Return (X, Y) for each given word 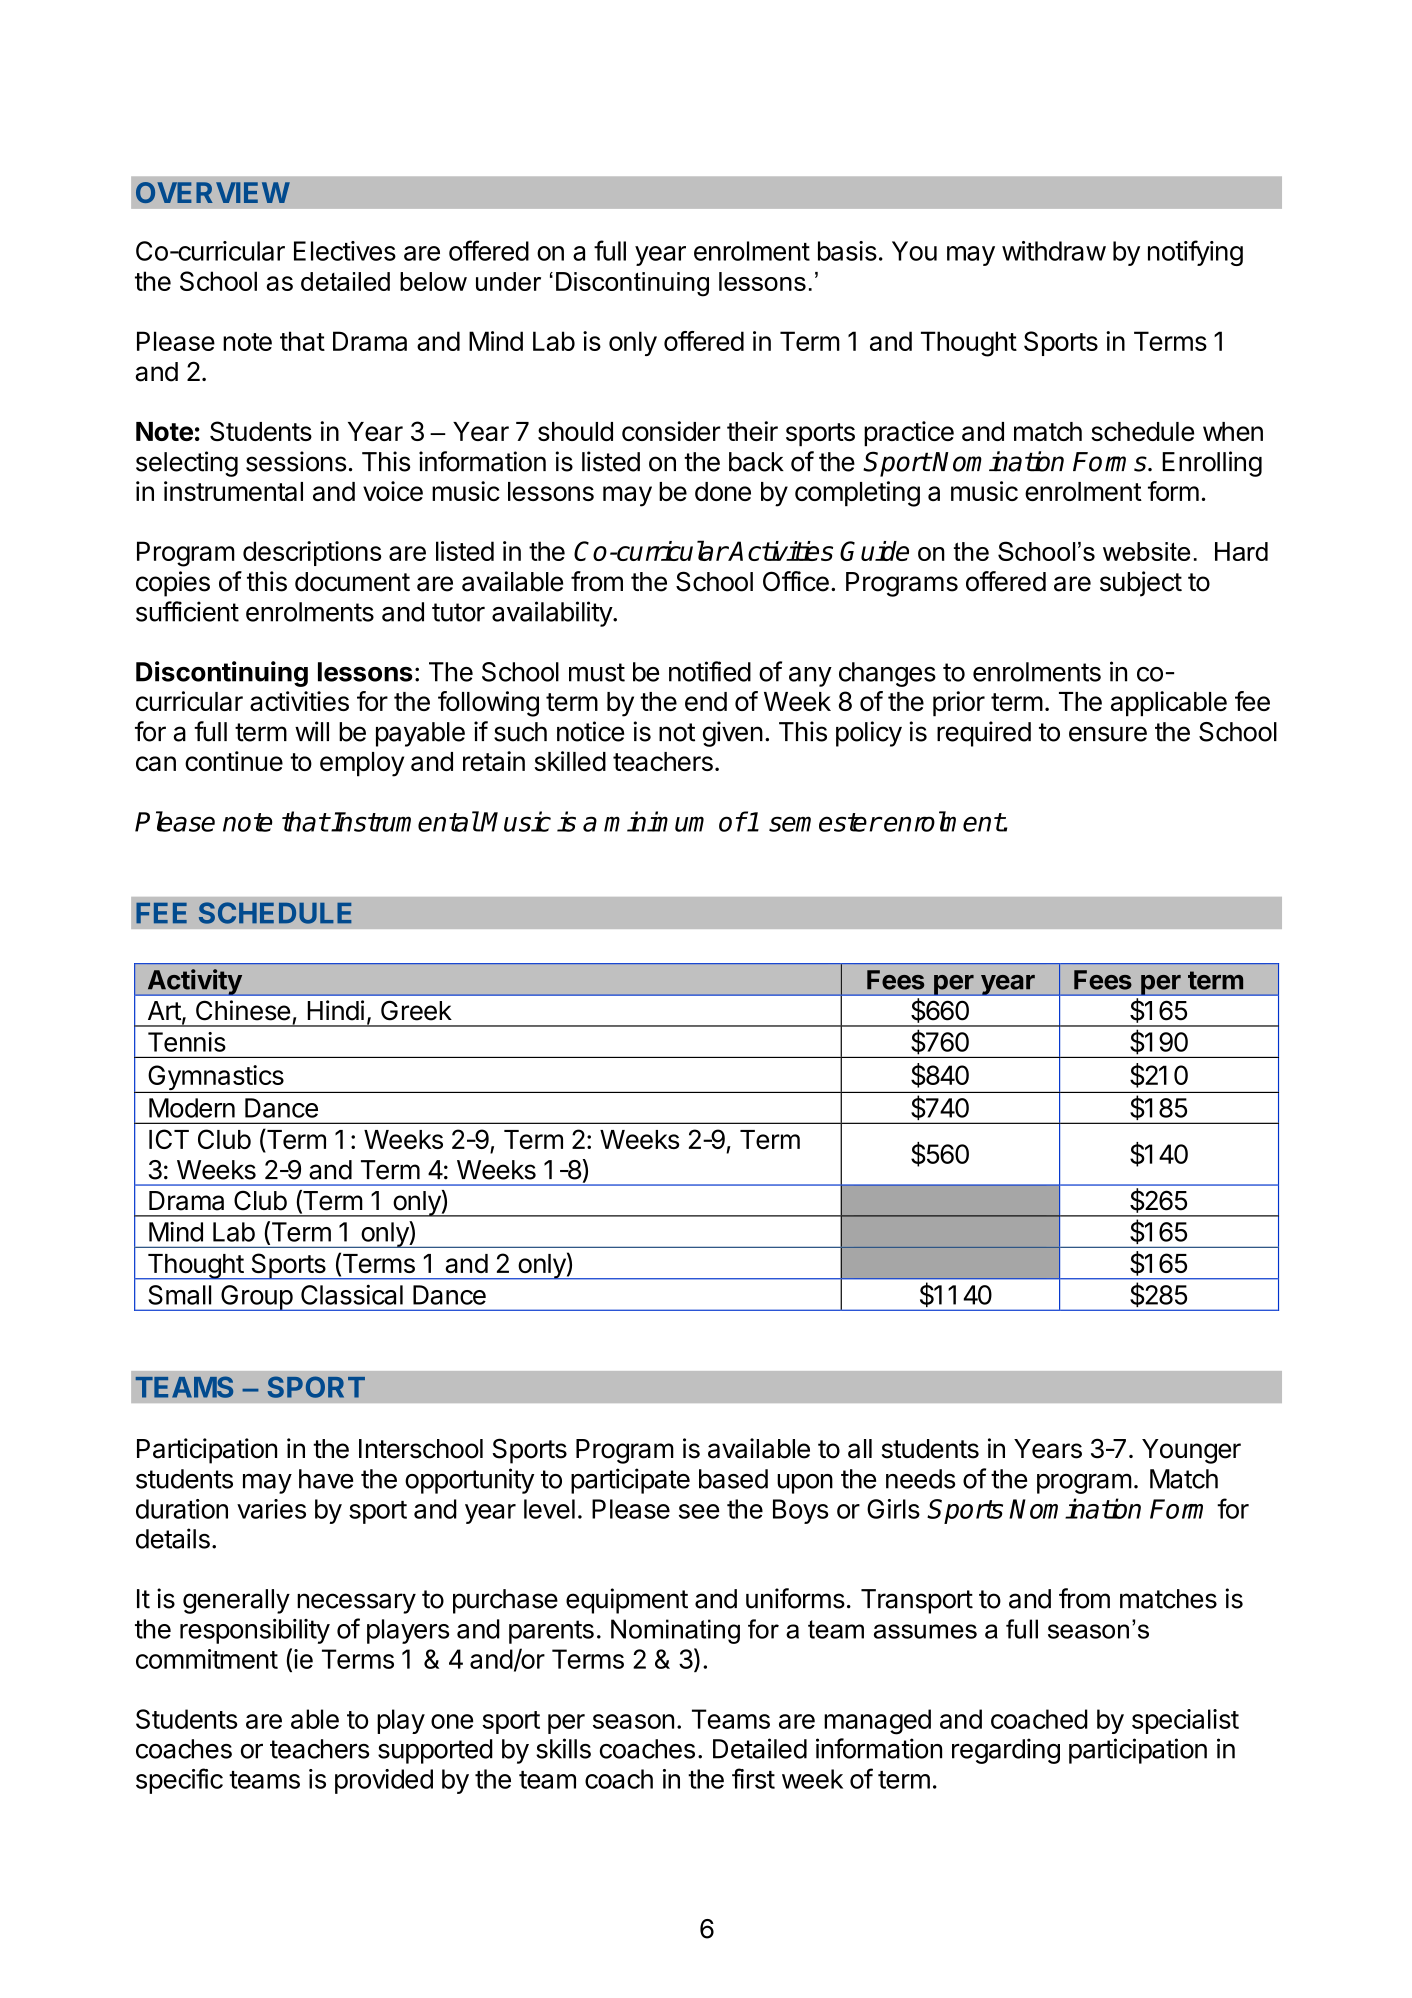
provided (384, 1781)
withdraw (1054, 251)
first (753, 1778)
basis (847, 251)
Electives (345, 251)
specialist (1185, 1721)
